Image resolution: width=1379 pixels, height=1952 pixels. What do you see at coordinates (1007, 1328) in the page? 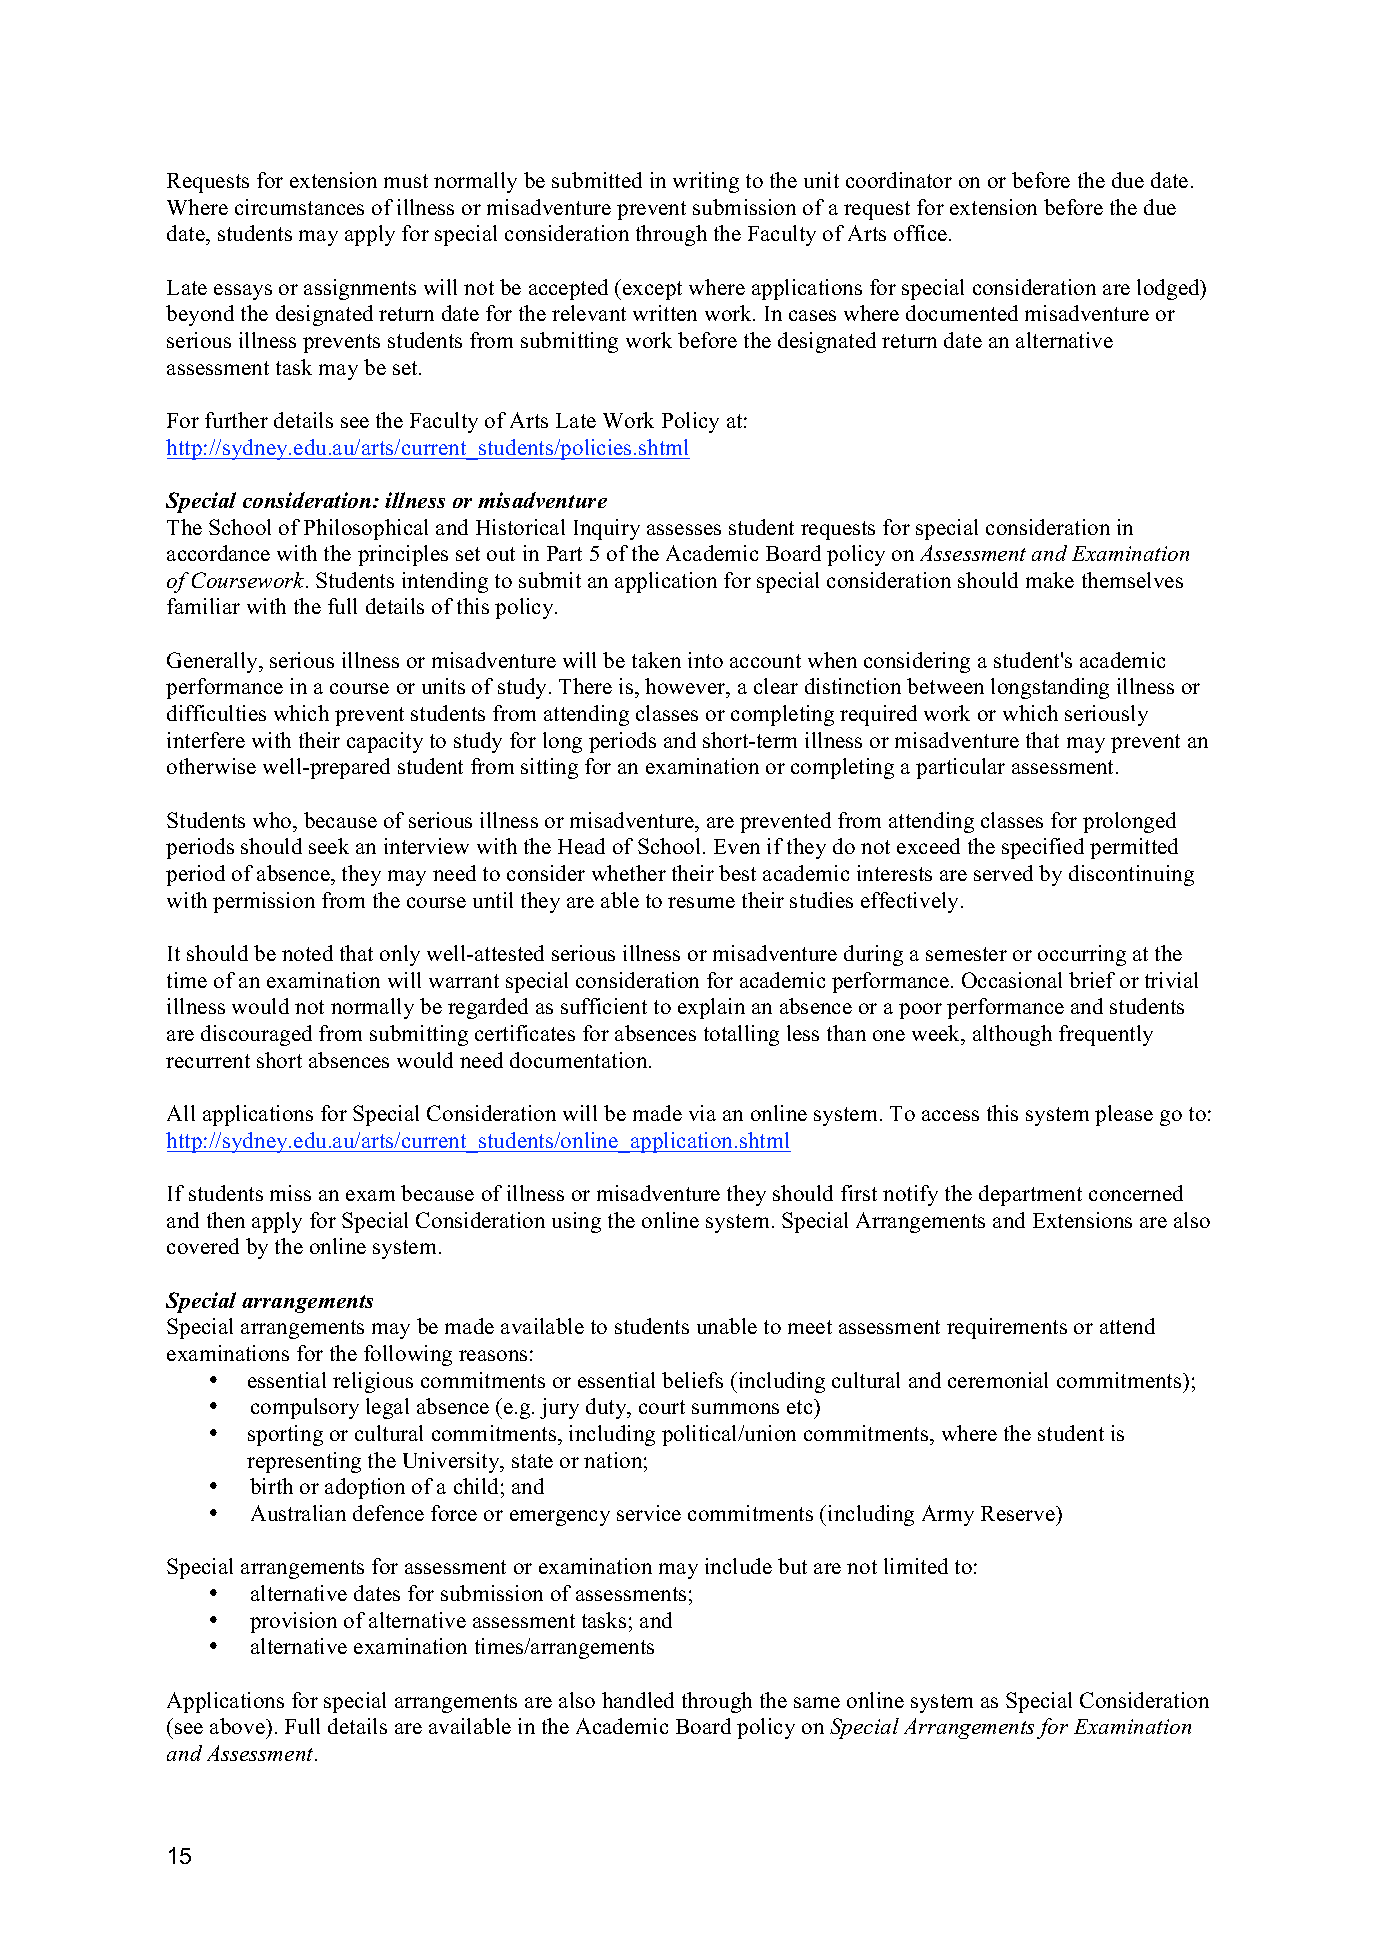
I see `requirements` at bounding box center [1007, 1328].
